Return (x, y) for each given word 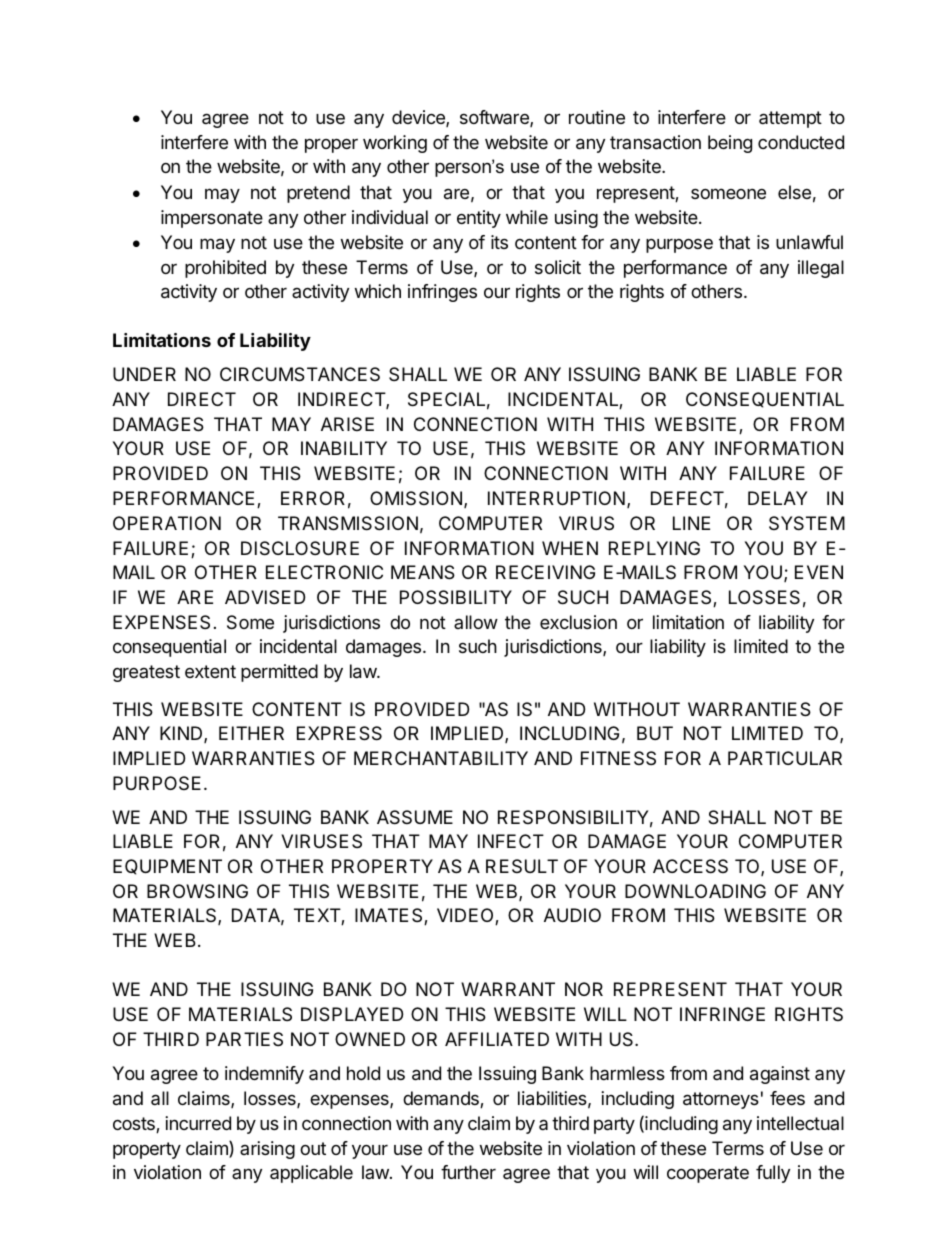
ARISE (347, 424)
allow (476, 622)
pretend (318, 194)
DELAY (778, 498)
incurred (198, 1123)
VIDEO (466, 916)
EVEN (819, 572)
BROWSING (197, 891)
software (495, 118)
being (730, 144)
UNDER (144, 374)
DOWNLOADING (695, 891)
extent (210, 671)
